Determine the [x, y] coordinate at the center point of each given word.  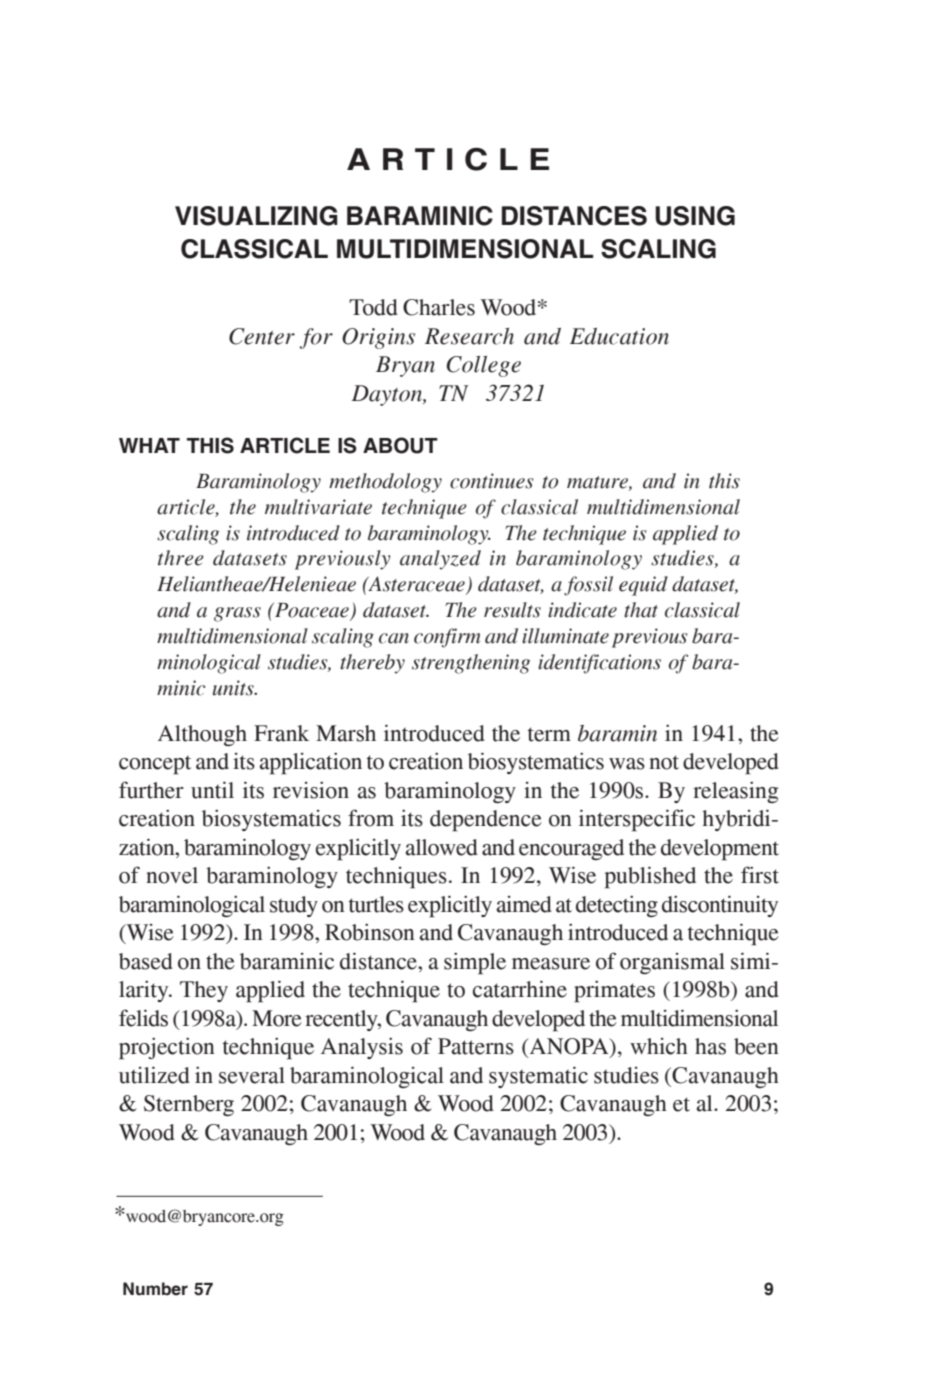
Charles [439, 307]
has [710, 1046]
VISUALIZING [256, 216]
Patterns [476, 1046]
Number [155, 1289]
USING [695, 216]
